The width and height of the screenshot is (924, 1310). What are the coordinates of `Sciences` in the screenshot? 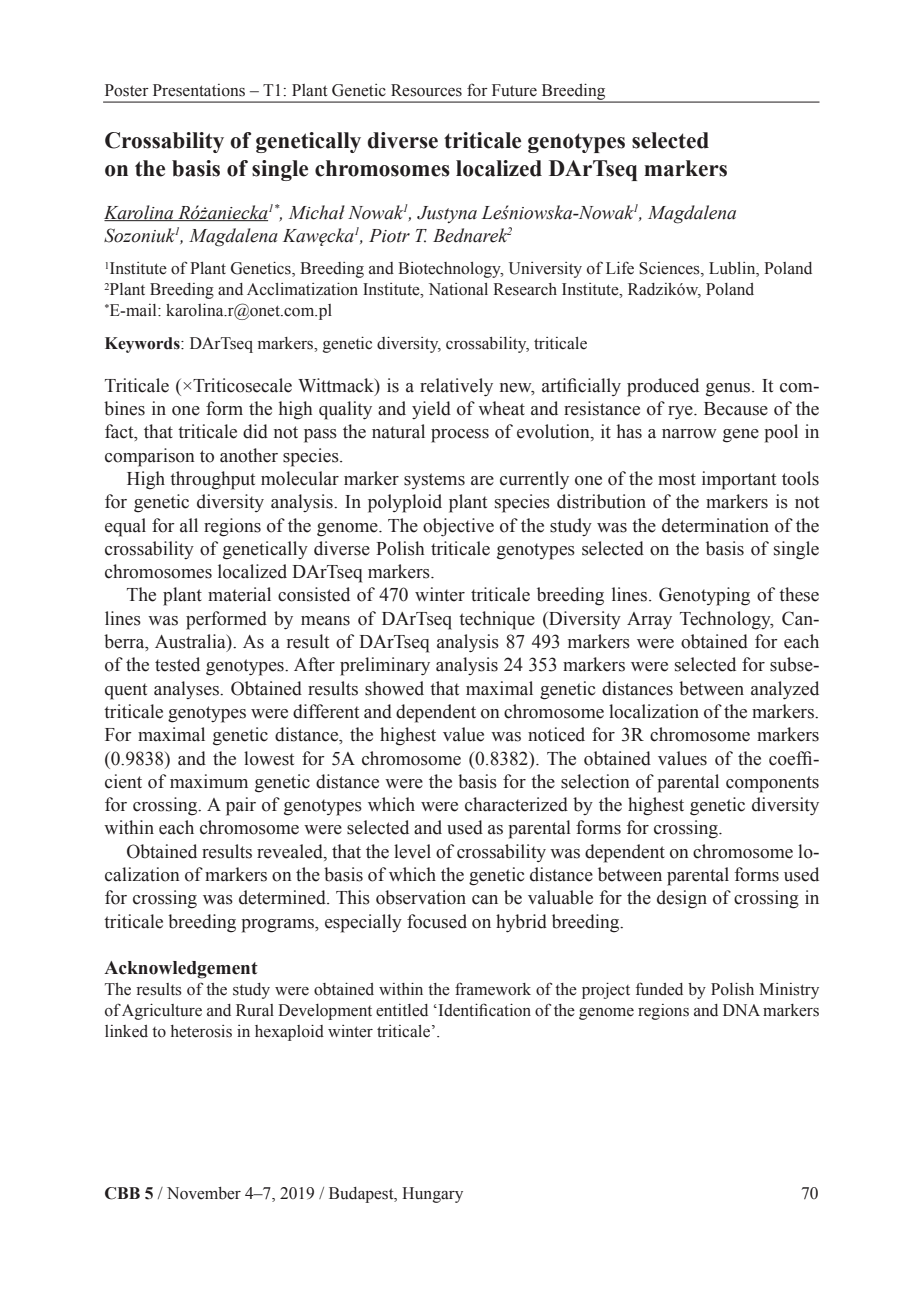 It's located at (670, 269).
